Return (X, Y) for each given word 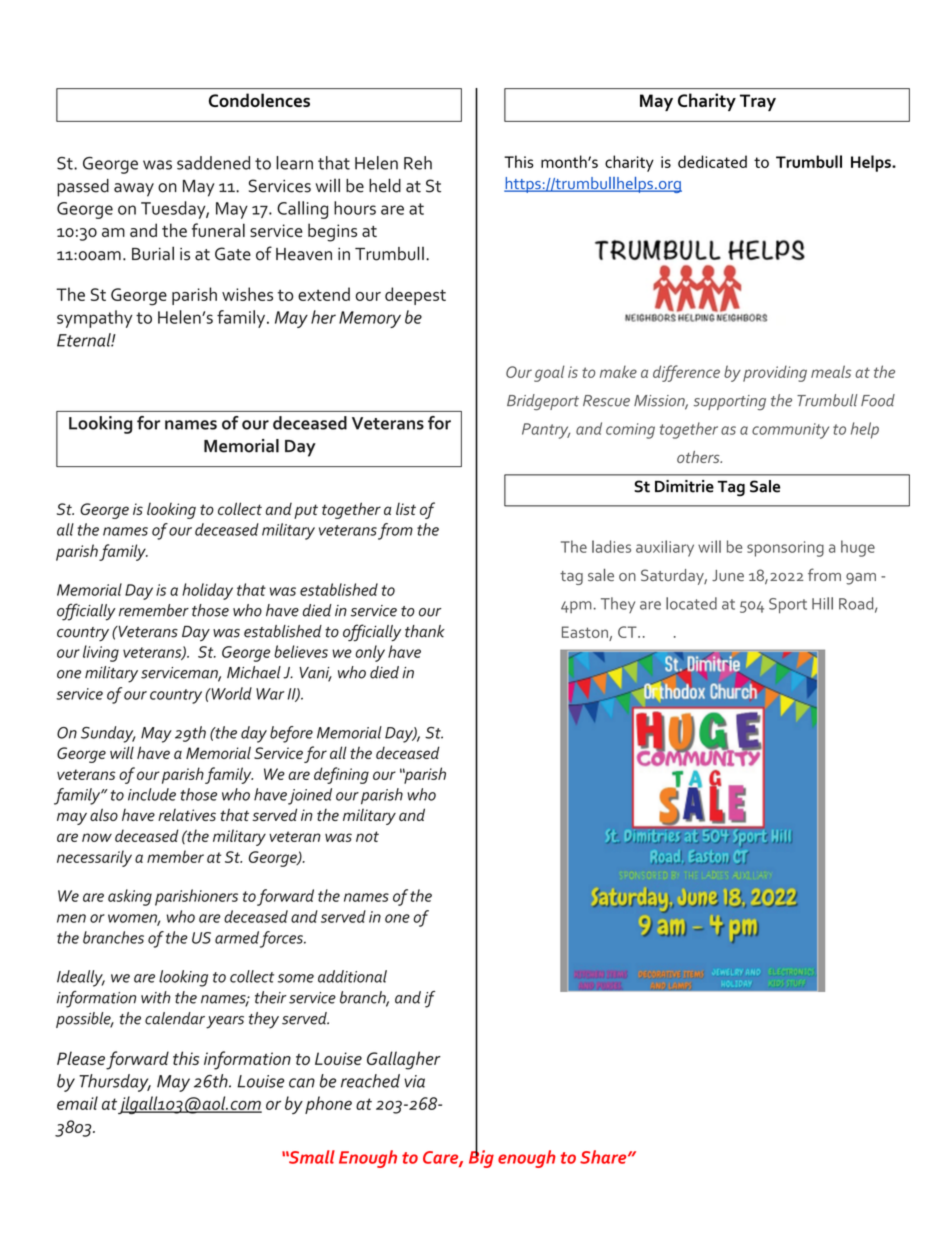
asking (130, 897)
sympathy (95, 319)
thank (425, 631)
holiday (207, 591)
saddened (213, 163)
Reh (418, 163)
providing (775, 373)
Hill (822, 603)
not (367, 836)
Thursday (115, 1083)
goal (549, 373)
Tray (758, 102)
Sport (788, 606)
